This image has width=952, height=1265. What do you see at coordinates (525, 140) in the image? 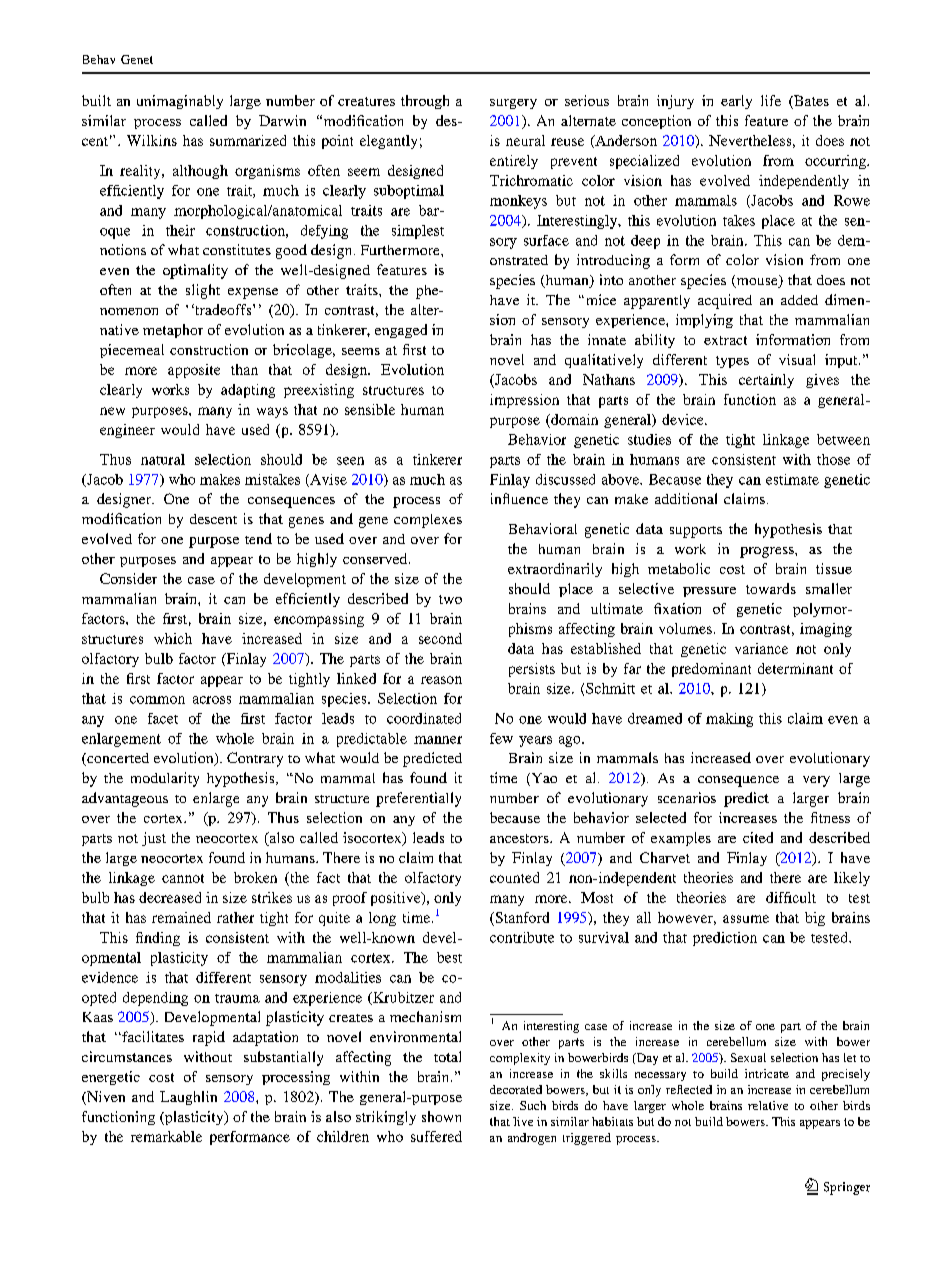
I see `neural` at bounding box center [525, 140].
